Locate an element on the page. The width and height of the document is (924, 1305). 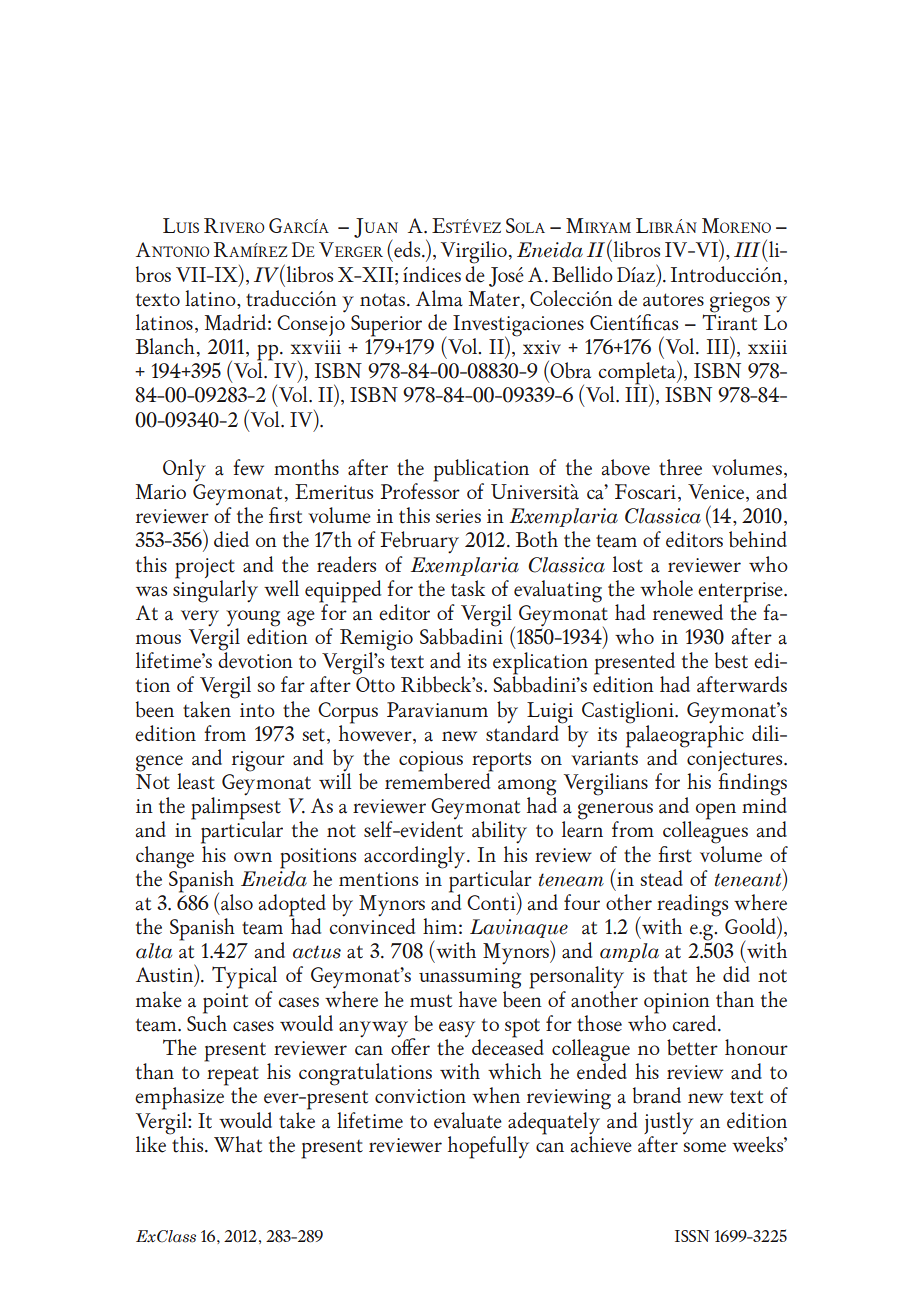
task is located at coordinates (468, 588).
